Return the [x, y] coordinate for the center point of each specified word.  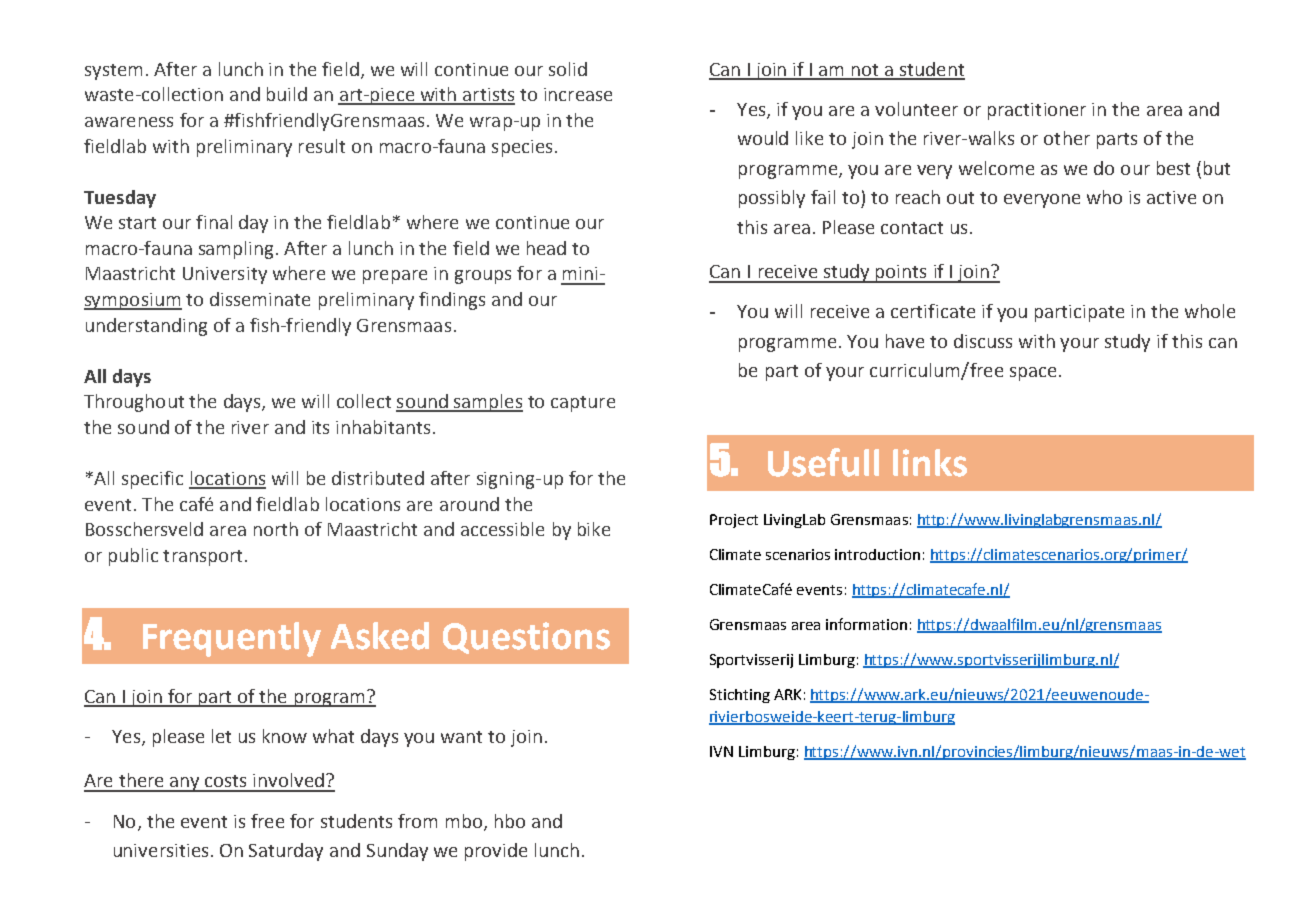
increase [578, 94]
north [276, 529]
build [287, 94]
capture [583, 404]
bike [594, 529]
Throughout [134, 403]
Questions [526, 638]
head [546, 248]
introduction [877, 554]
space [1033, 374]
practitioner [1037, 111]
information [866, 624]
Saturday [286, 852]
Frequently [232, 639]
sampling [236, 250]
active [1171, 197]
